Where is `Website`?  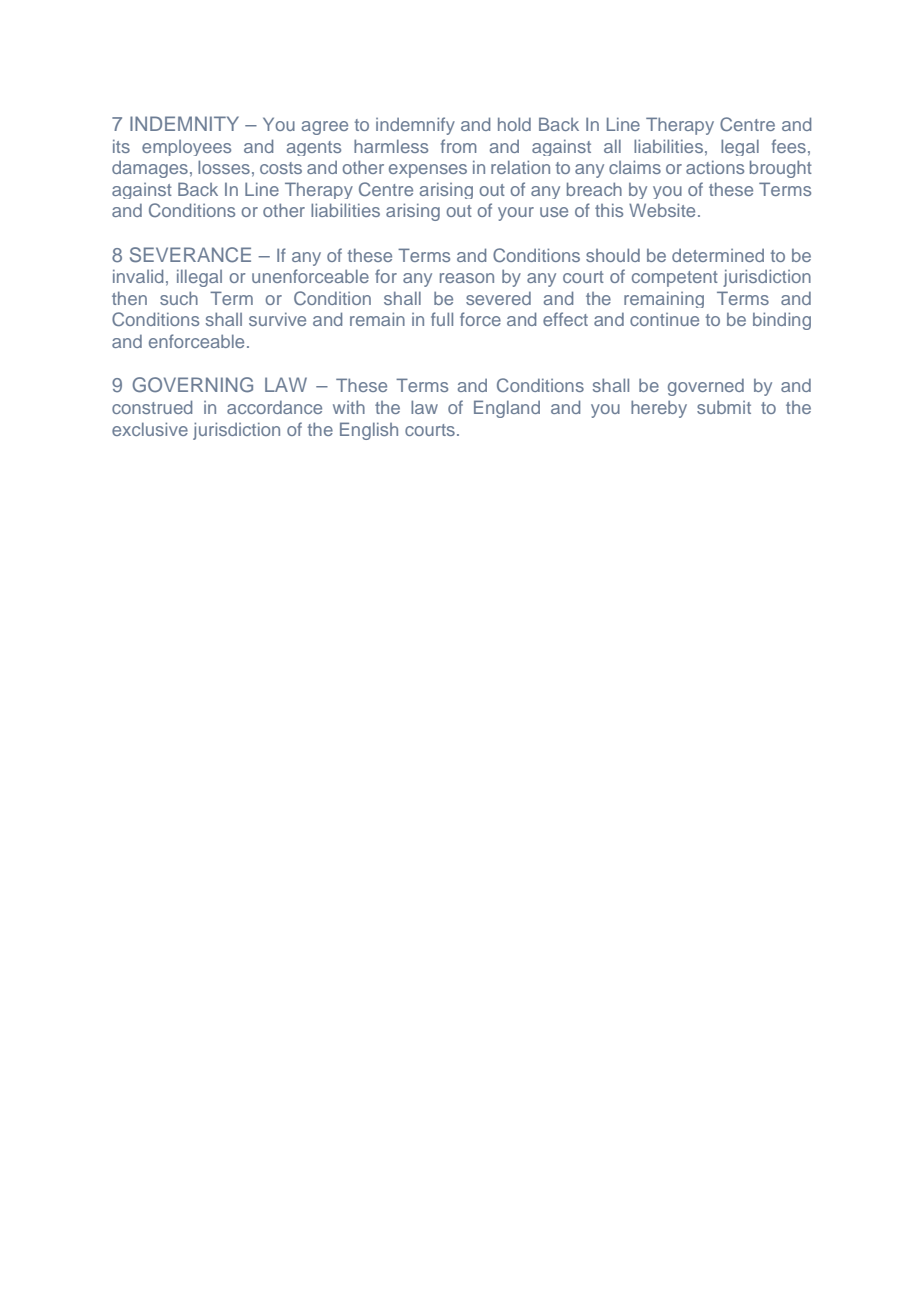 Website is located at coordinates (662, 210).
